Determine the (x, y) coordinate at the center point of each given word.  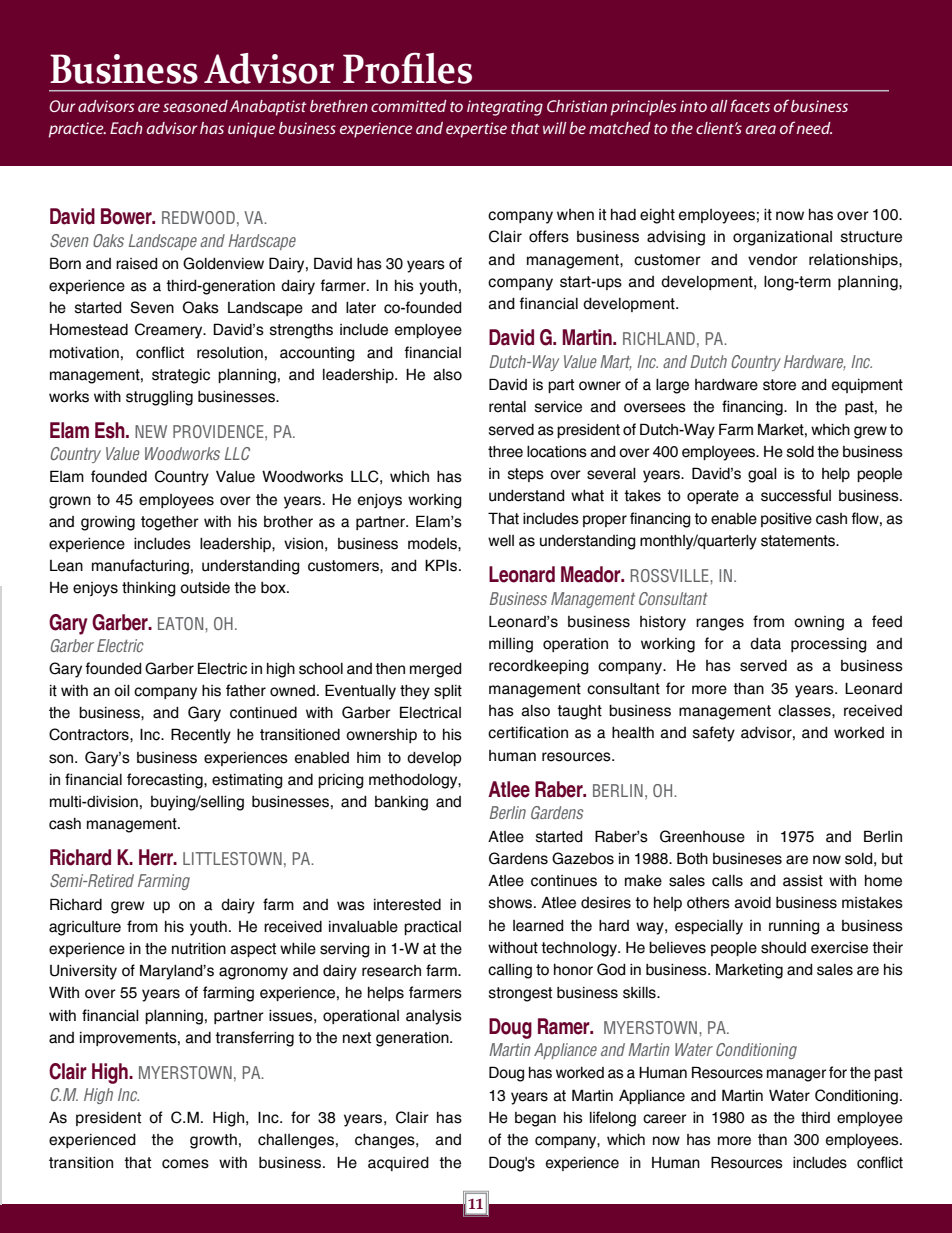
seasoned (195, 106)
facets (750, 105)
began (535, 1119)
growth (213, 1141)
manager (796, 1075)
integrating (505, 108)
